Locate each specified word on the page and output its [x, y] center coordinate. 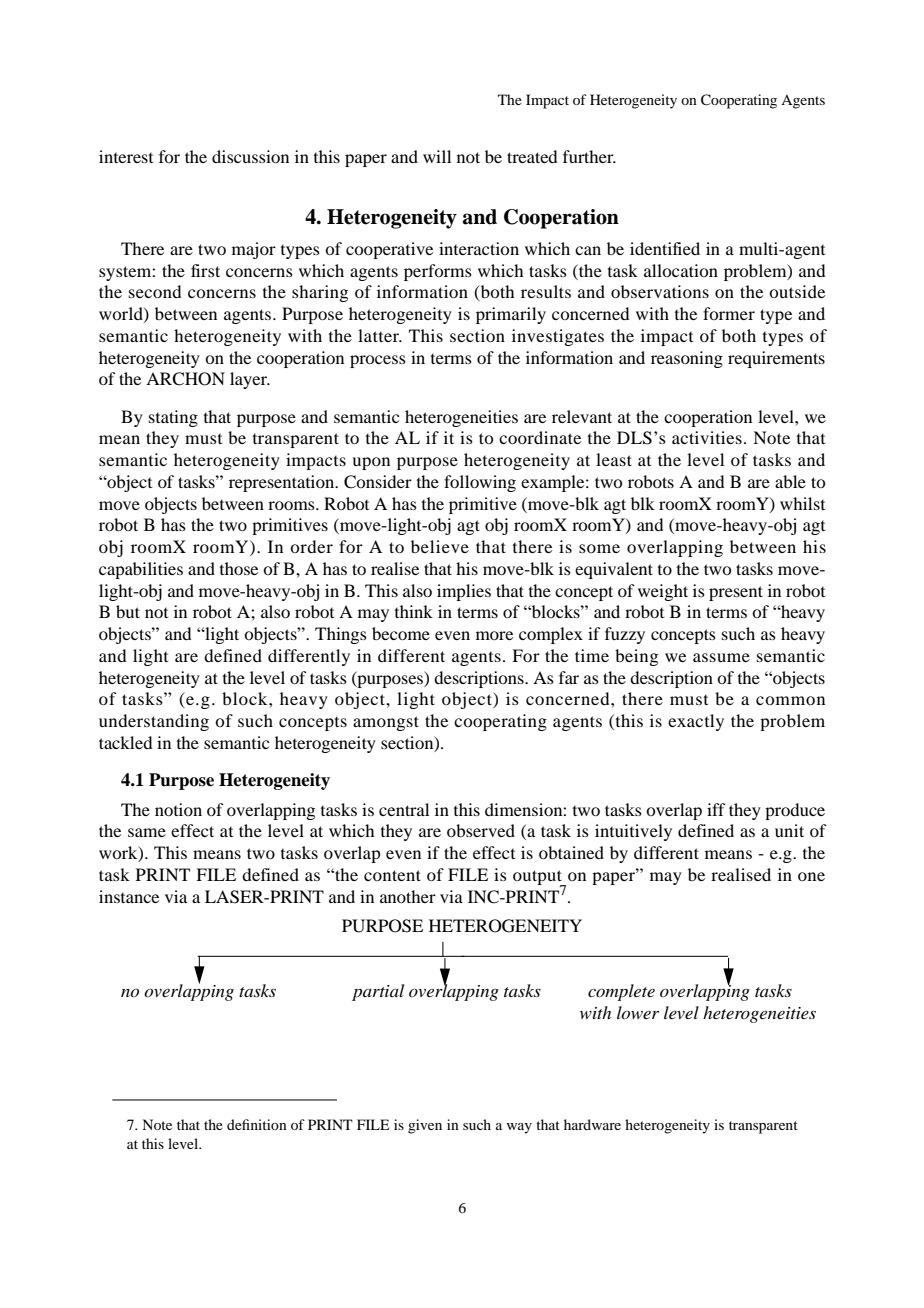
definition [257, 1124]
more [494, 635]
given [425, 1126]
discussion [250, 156]
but [128, 611]
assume [721, 657]
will [437, 156]
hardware [592, 1124]
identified [665, 248]
